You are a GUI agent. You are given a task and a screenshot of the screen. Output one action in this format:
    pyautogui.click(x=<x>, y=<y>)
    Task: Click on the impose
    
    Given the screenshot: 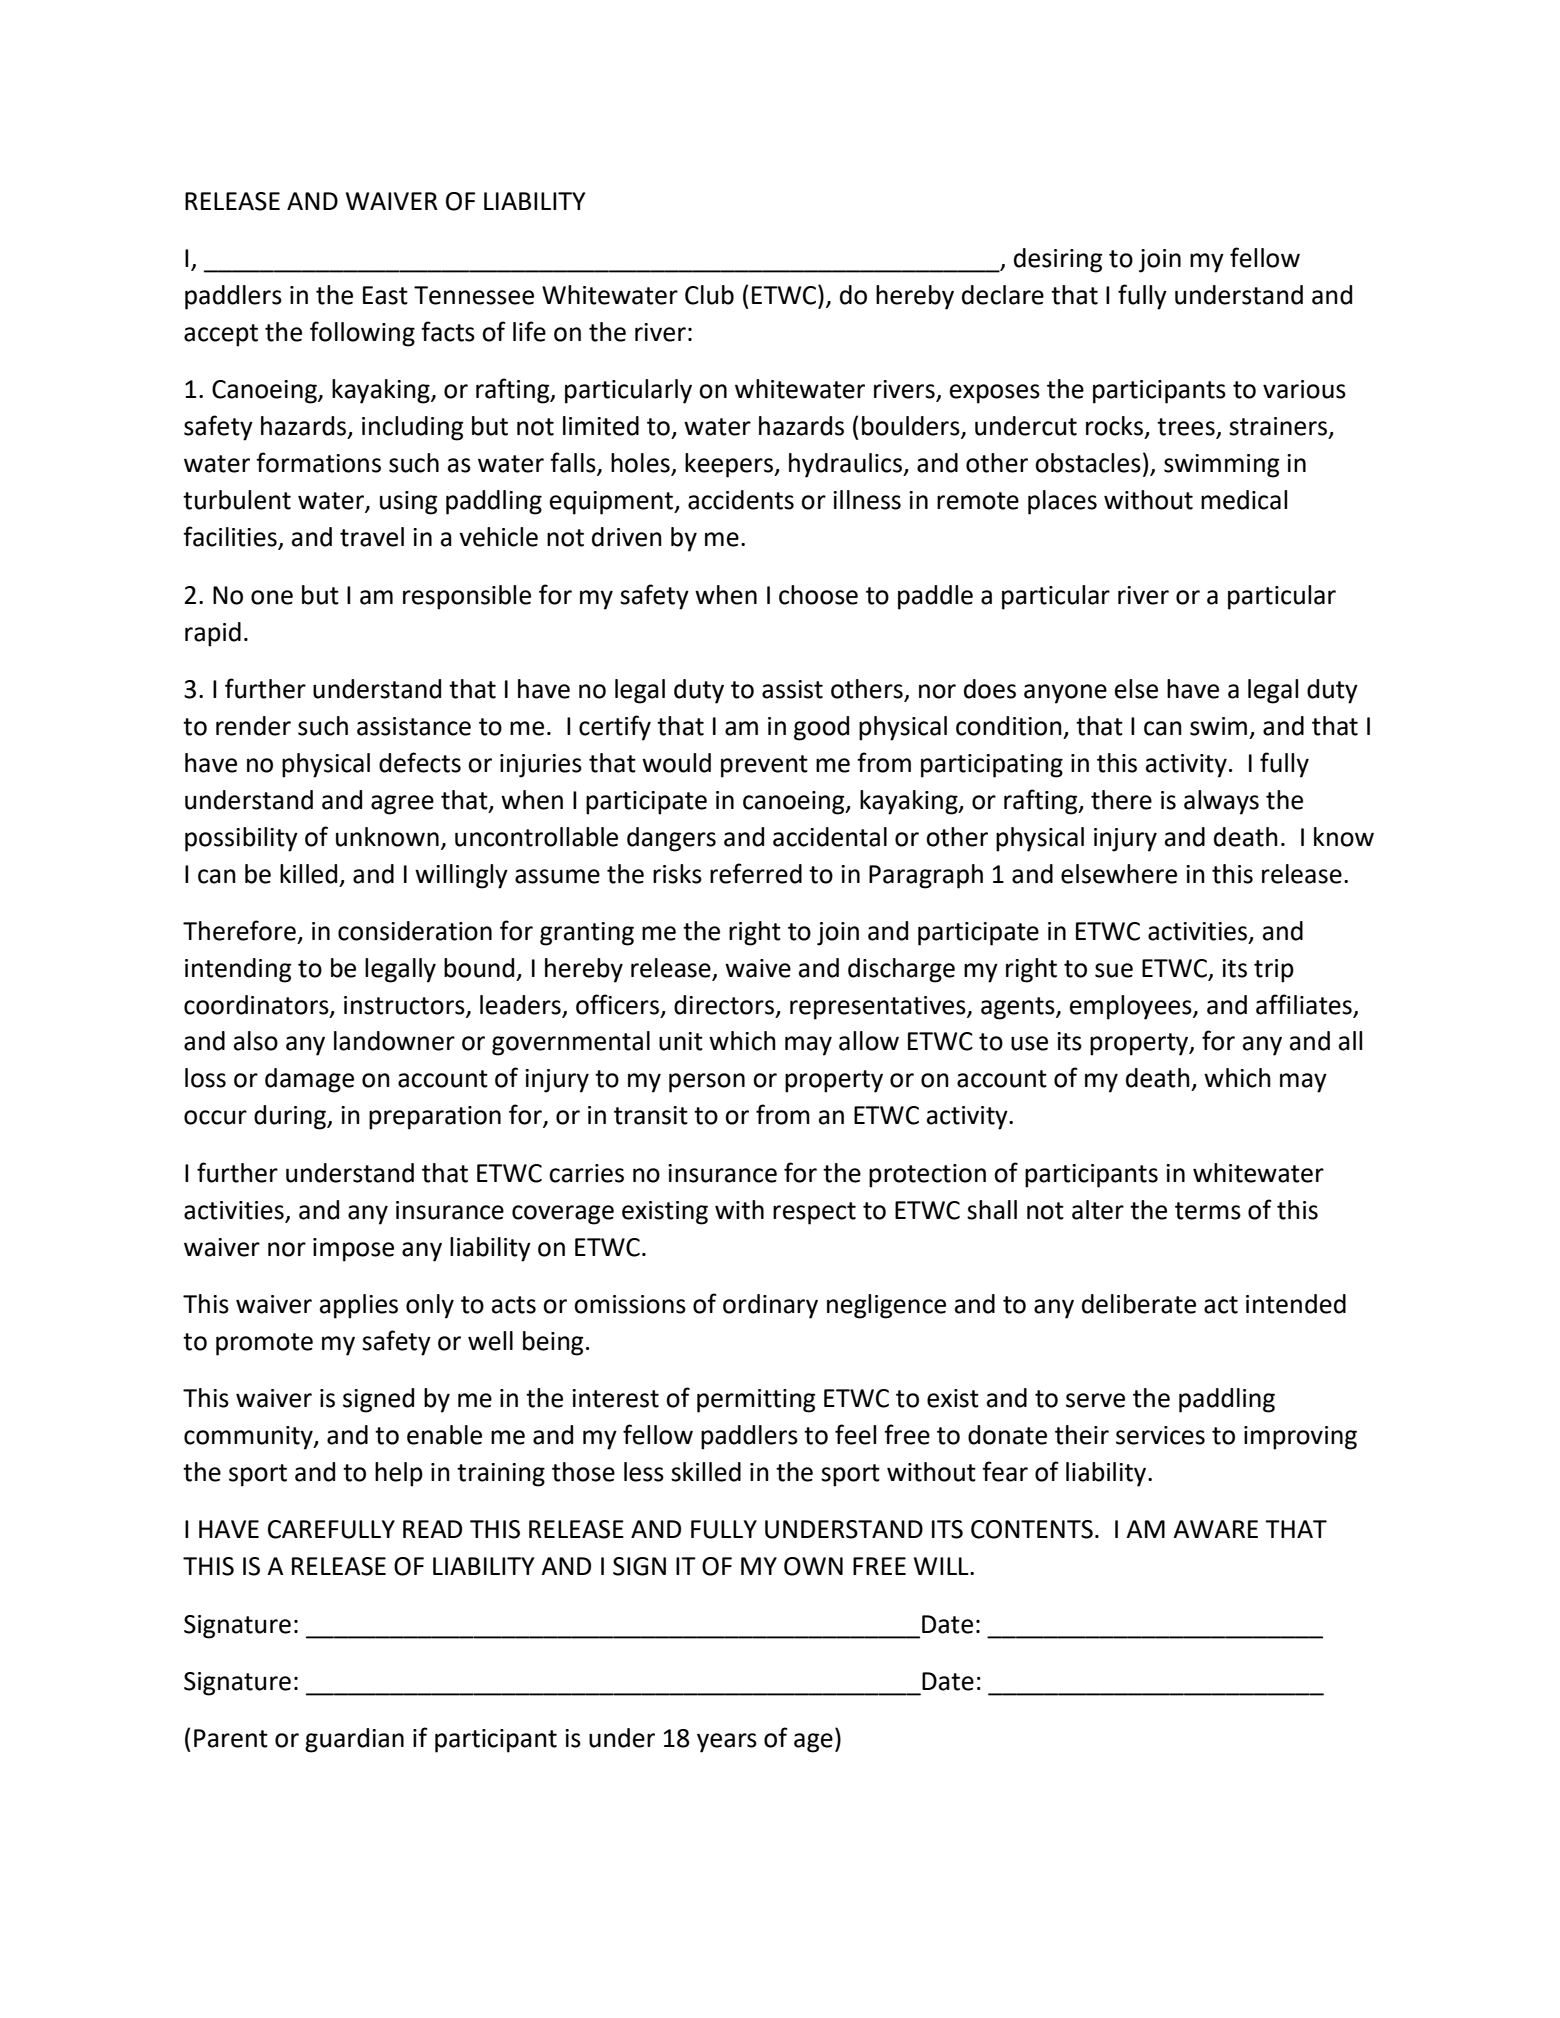 What is the action you would take?
    pyautogui.click(x=353, y=1250)
